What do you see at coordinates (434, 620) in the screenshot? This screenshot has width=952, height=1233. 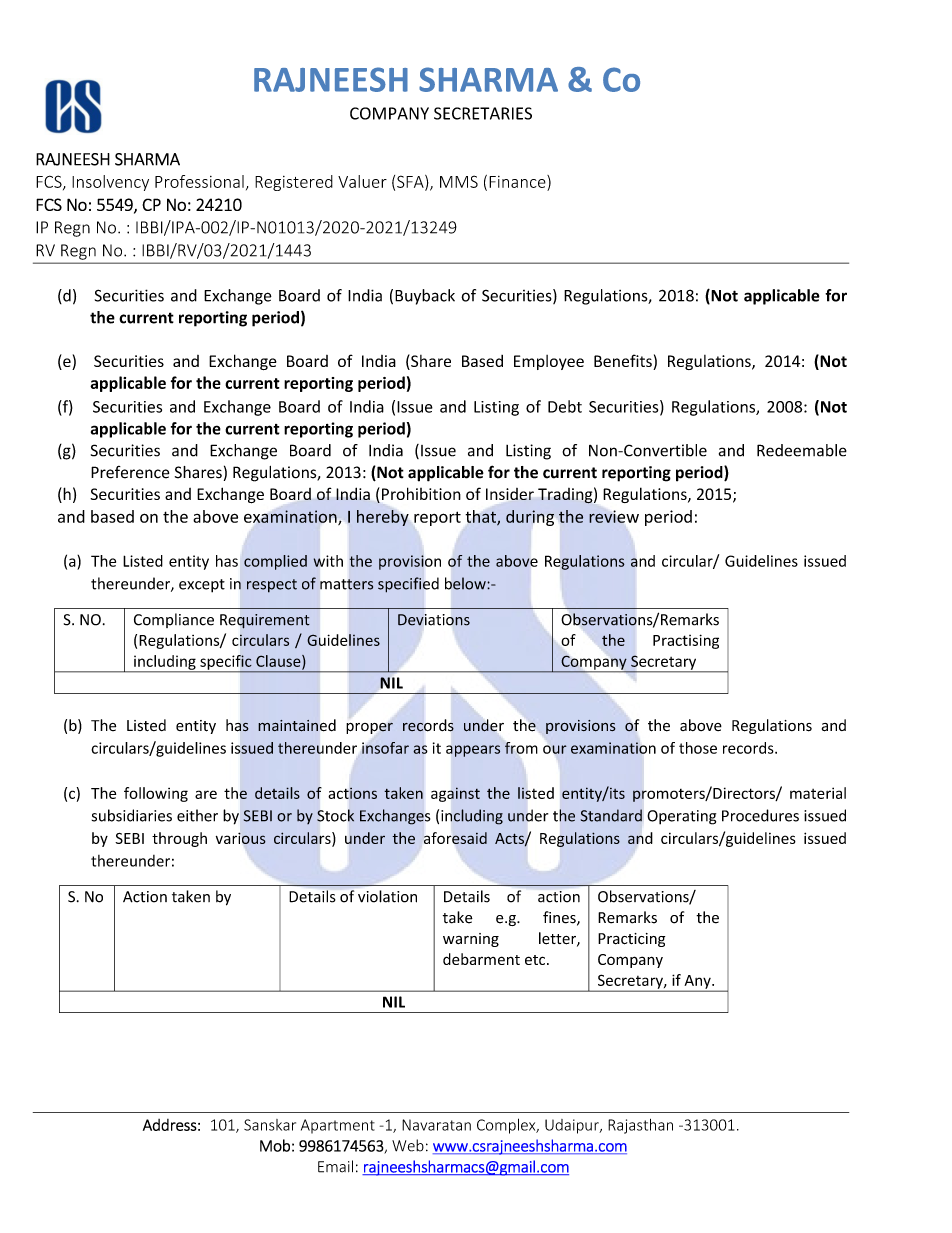 I see `Deviations` at bounding box center [434, 620].
